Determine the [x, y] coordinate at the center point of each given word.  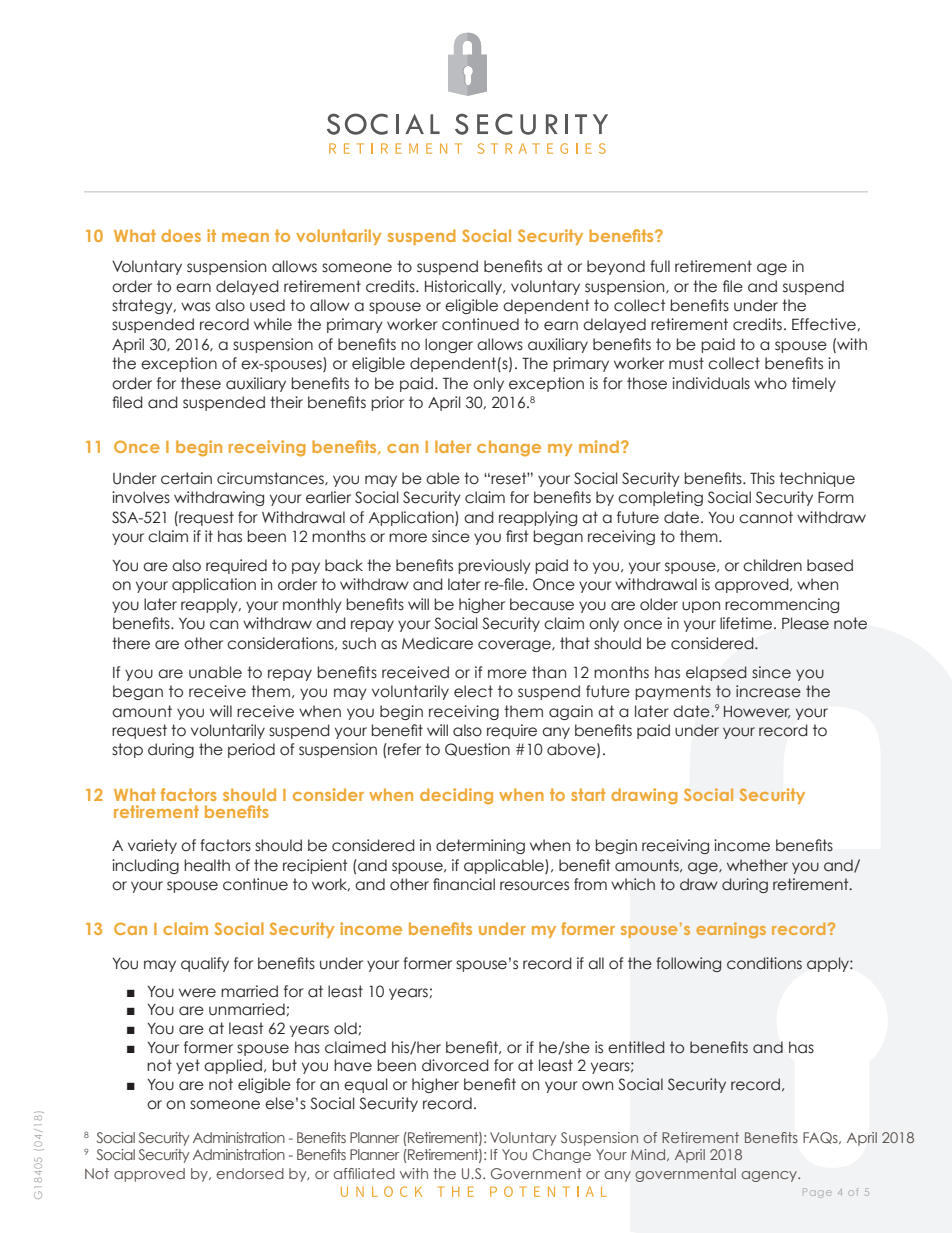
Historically [464, 287]
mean [245, 237]
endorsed [250, 1173]
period [251, 750]
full [660, 266]
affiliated [364, 1173]
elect [473, 691]
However [757, 712]
